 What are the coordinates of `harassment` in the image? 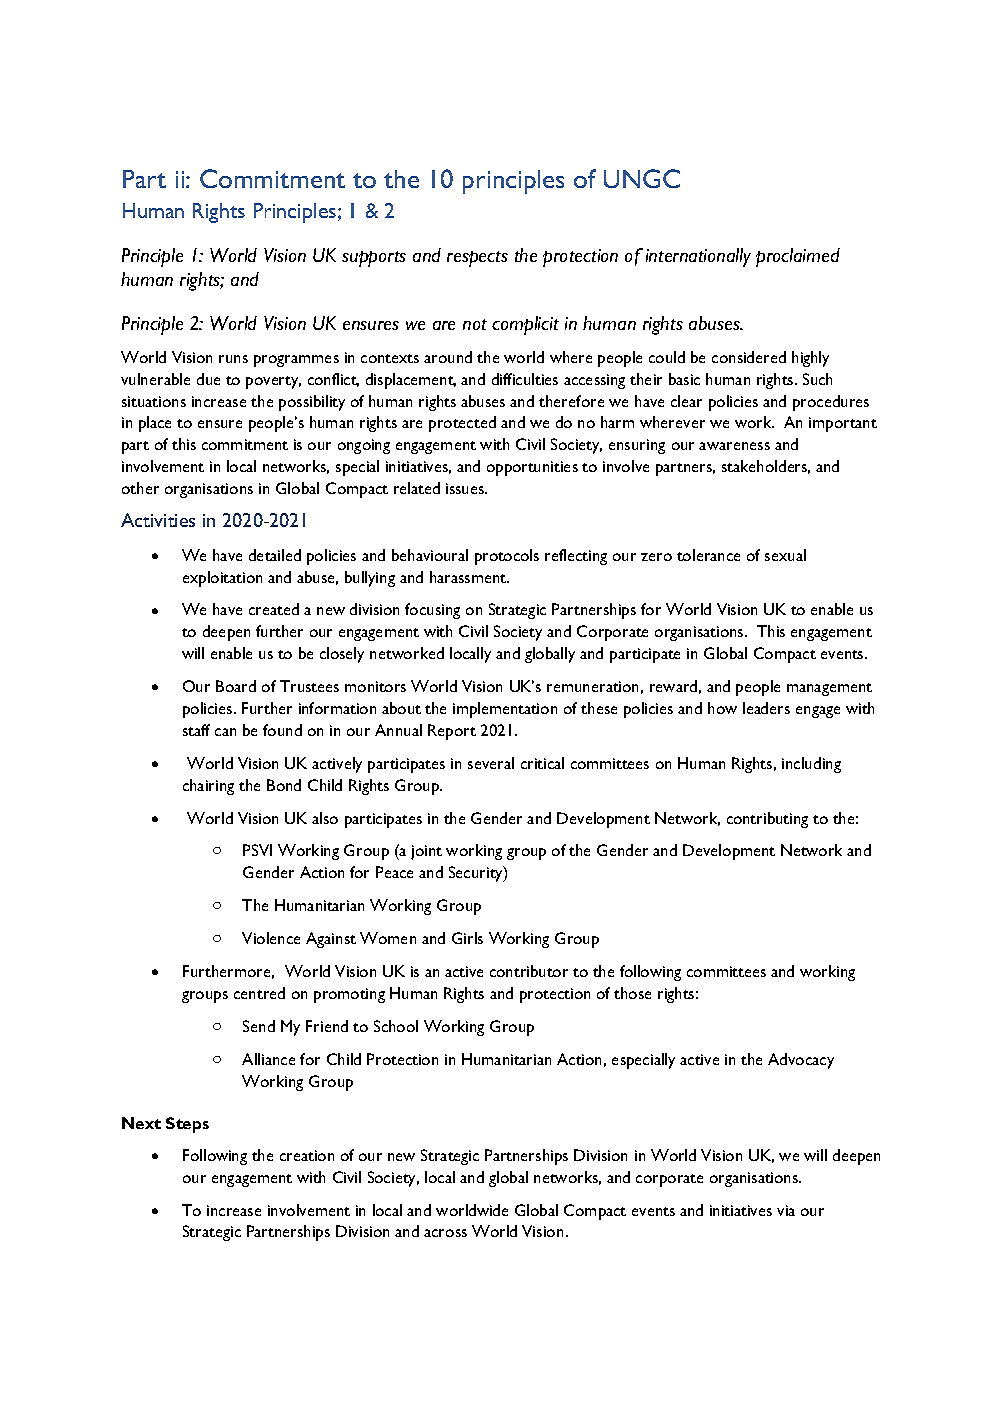 It's located at (469, 577).
